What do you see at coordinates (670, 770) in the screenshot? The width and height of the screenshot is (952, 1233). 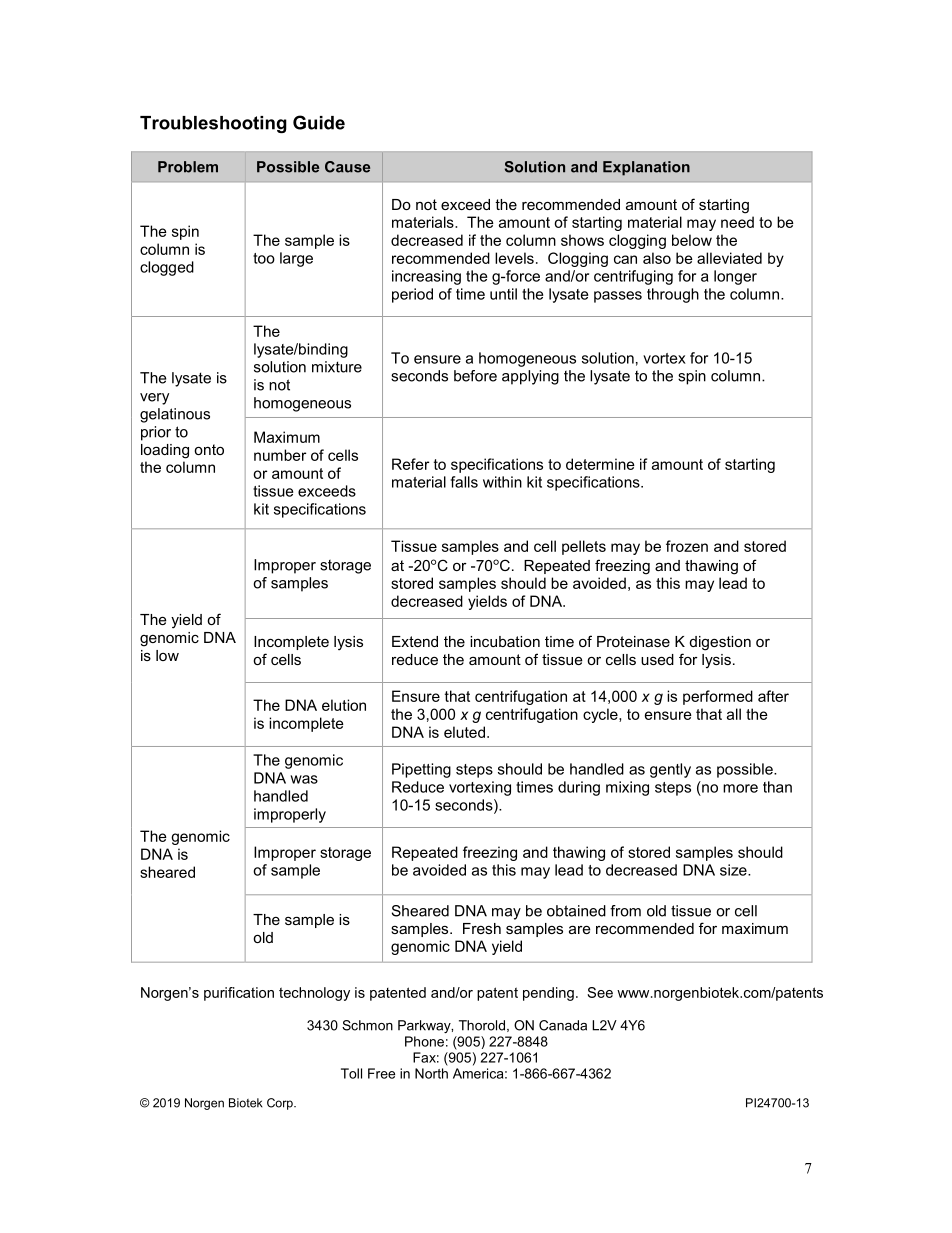 I see `gently` at bounding box center [670, 770].
